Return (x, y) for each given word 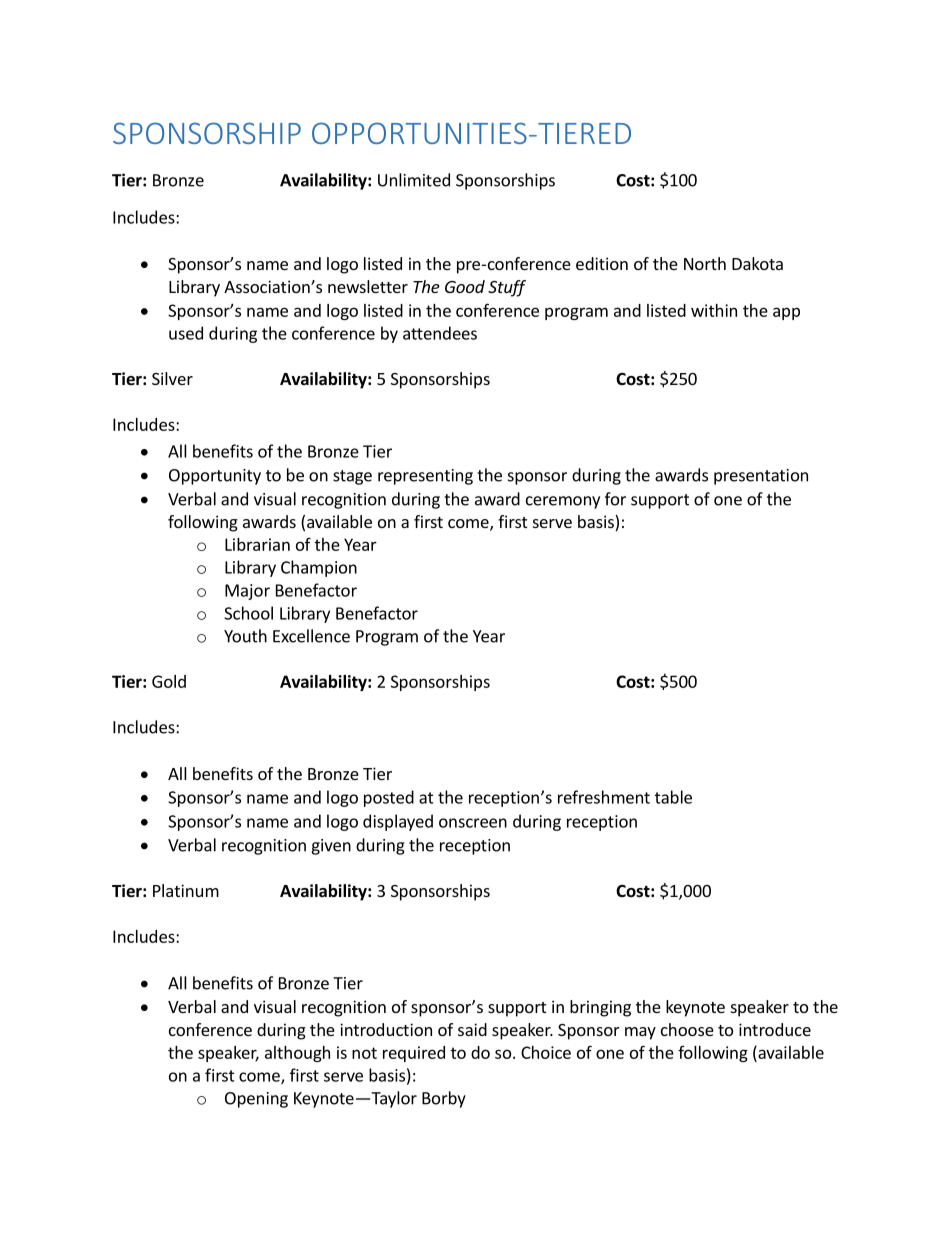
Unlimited (414, 180)
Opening (256, 1100)
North (705, 263)
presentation (761, 477)
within (714, 310)
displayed (398, 822)
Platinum (186, 890)
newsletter (368, 286)
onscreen (473, 823)
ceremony (563, 502)
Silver (172, 378)
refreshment (604, 797)
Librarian (257, 544)
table (673, 797)
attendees (440, 333)
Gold (169, 681)
